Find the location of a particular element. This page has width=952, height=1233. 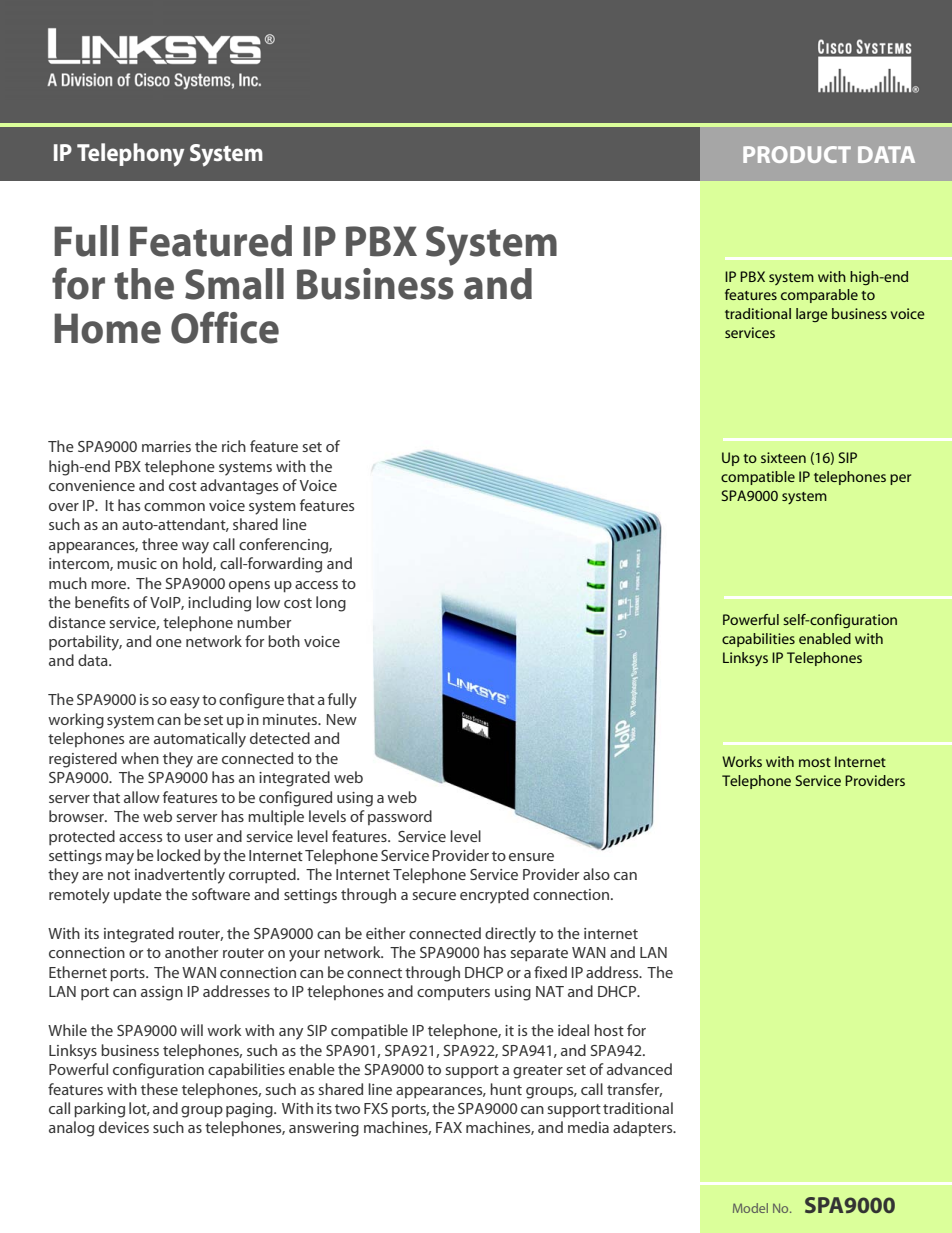

Telephony is located at coordinates (130, 155).
